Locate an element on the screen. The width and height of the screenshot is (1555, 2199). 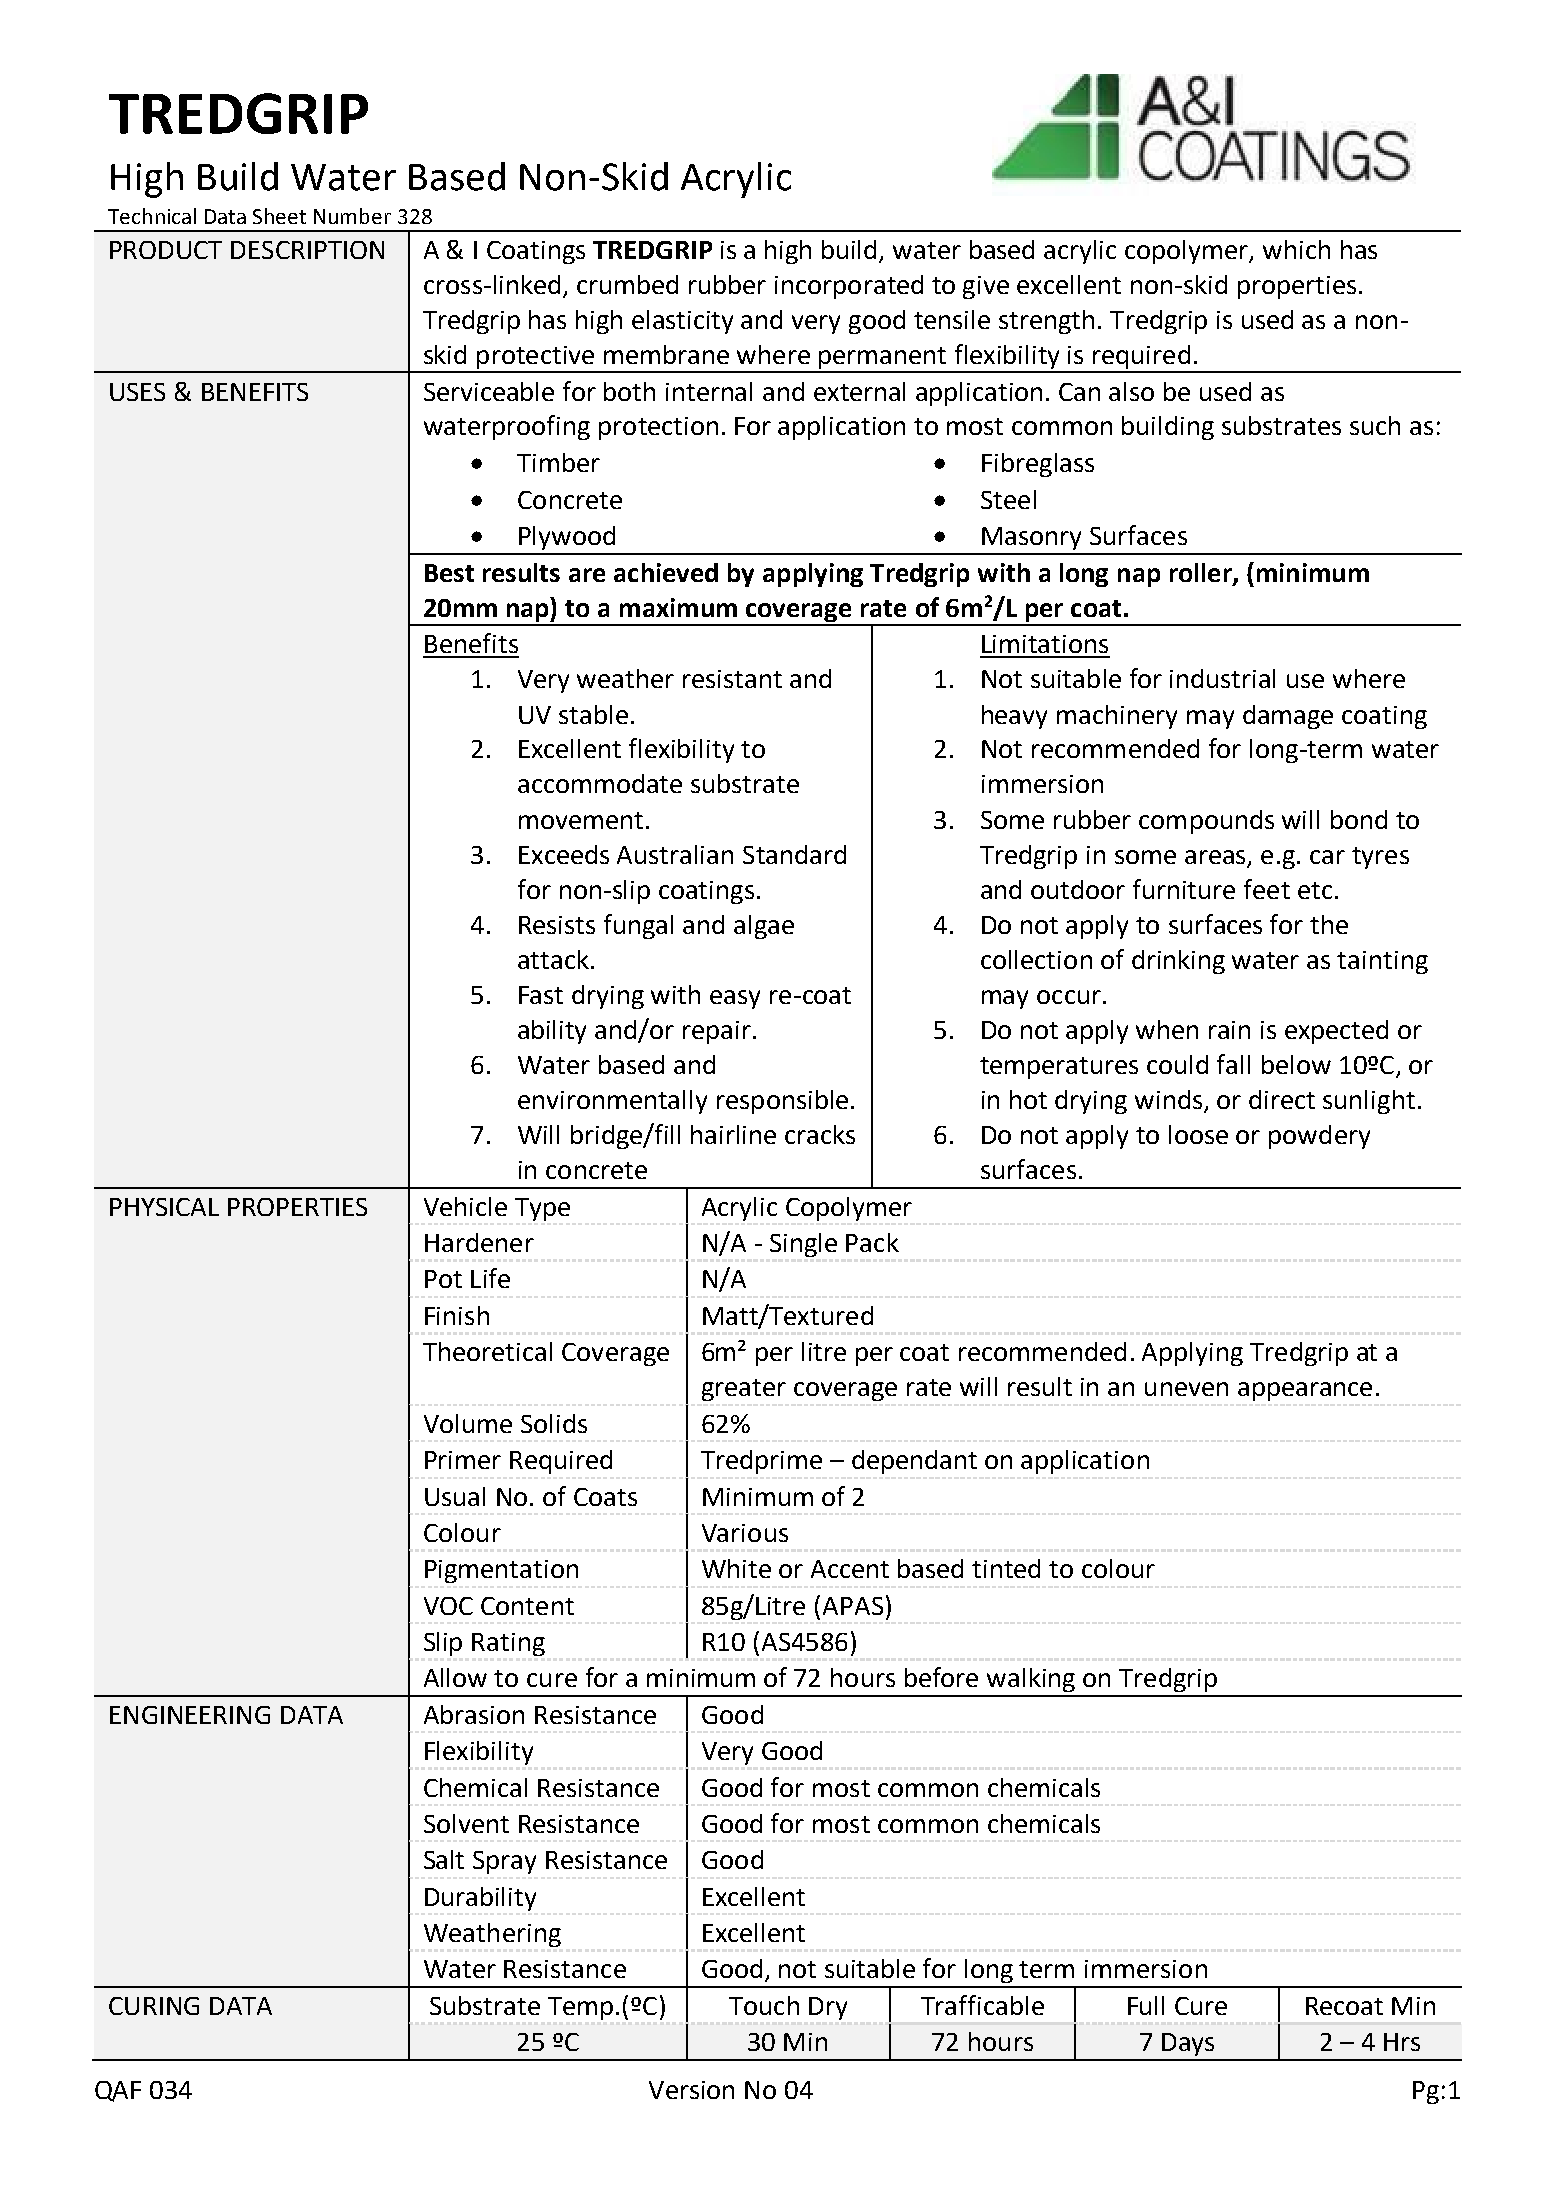
White is located at coordinates (736, 1568).
